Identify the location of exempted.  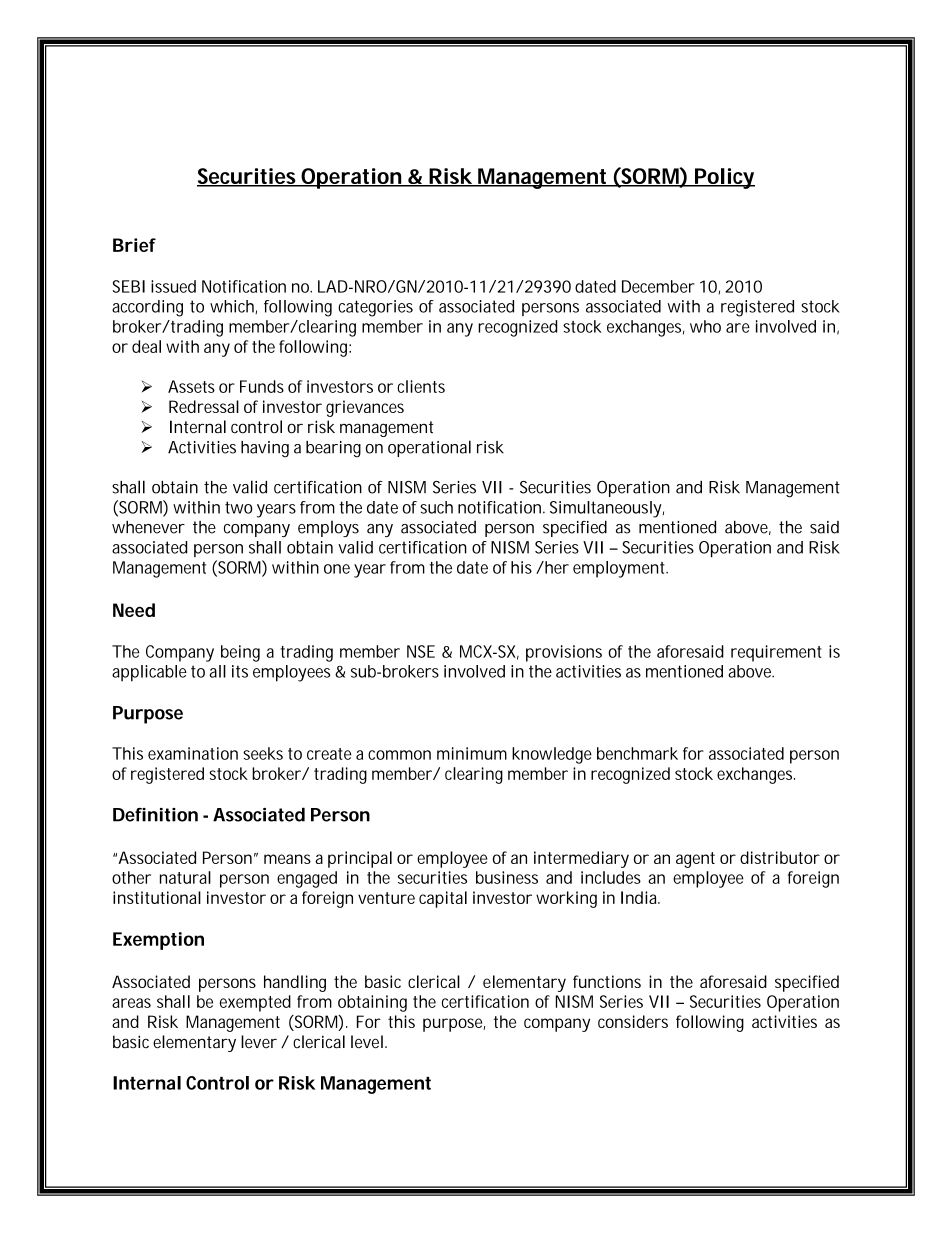
(255, 1003).
